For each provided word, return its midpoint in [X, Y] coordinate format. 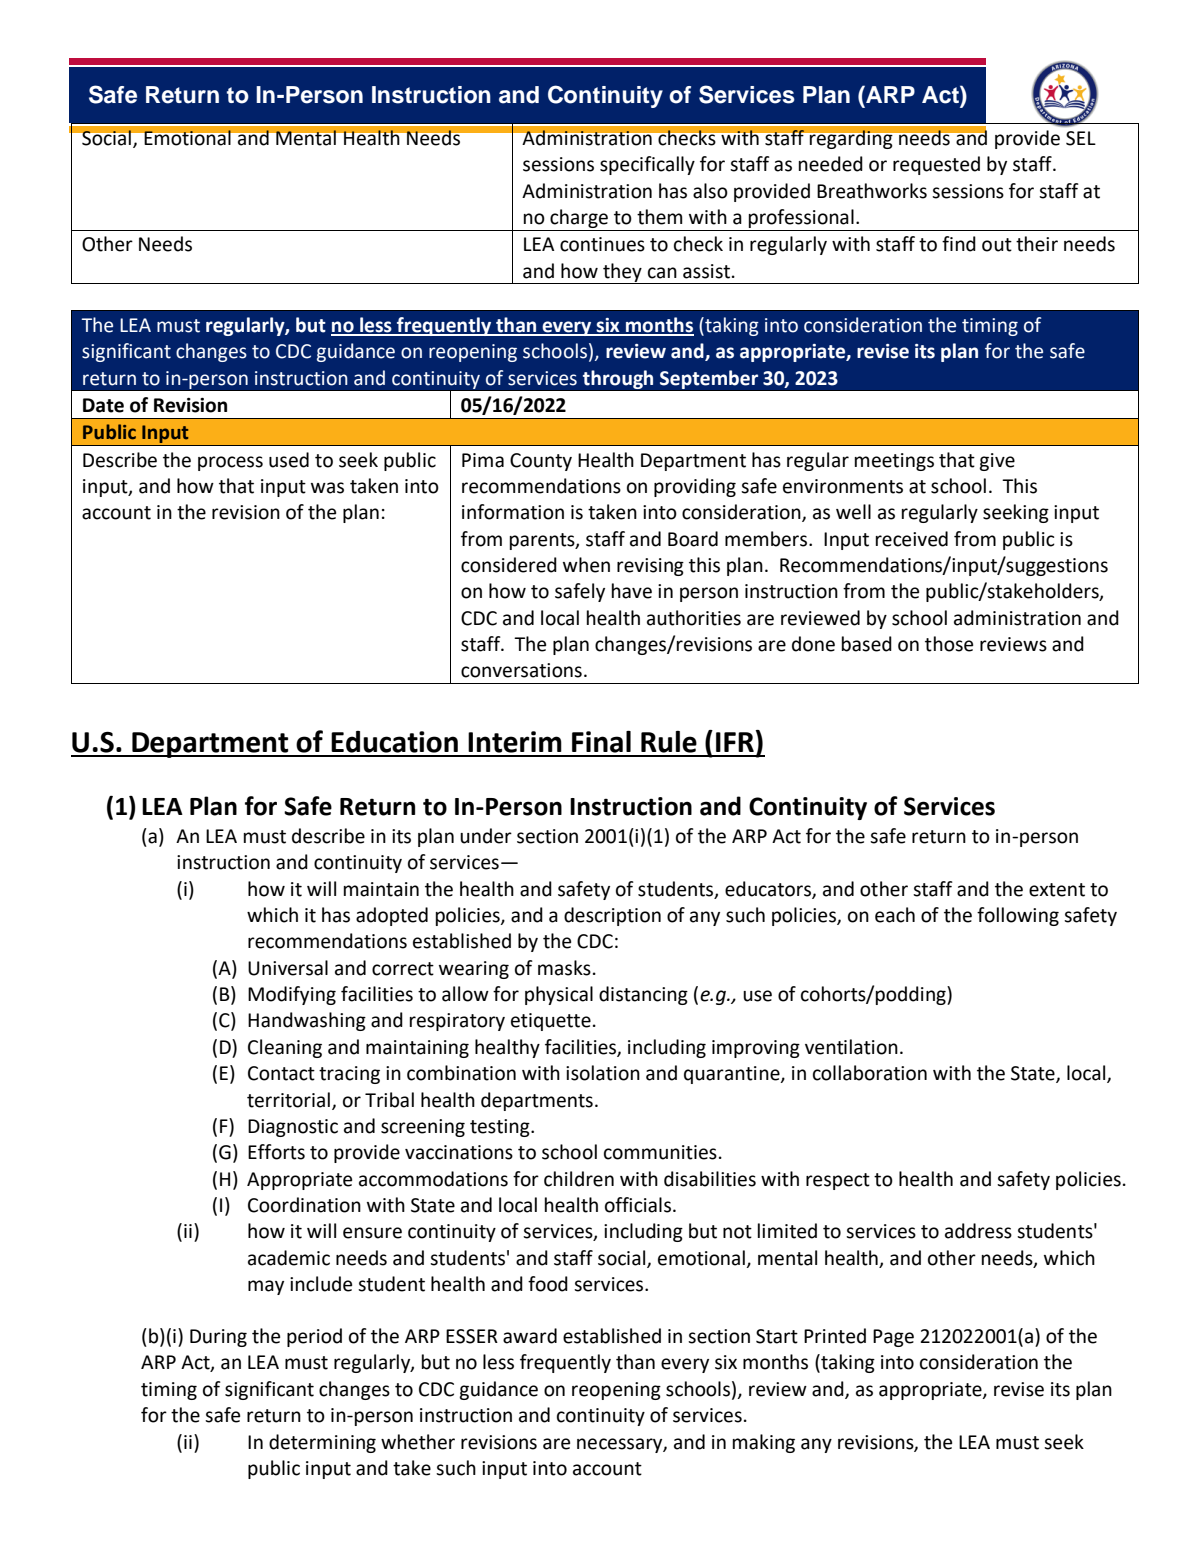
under [486, 836]
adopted [392, 916]
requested [936, 165]
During [218, 1338]
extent [1057, 890]
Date [103, 405]
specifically [647, 165]
